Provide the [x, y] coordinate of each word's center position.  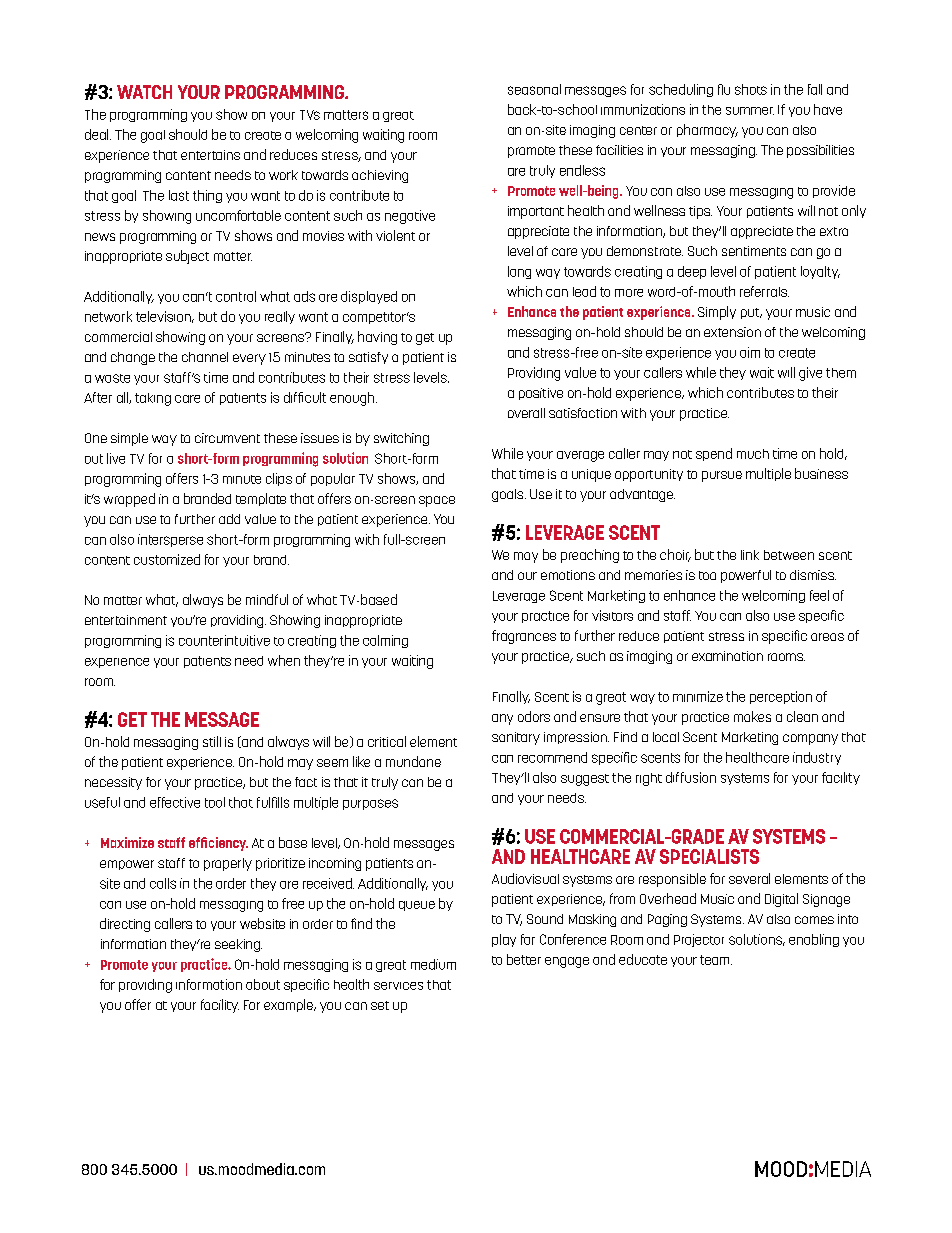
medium [433, 964]
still [212, 741]
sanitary [516, 738]
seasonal [534, 89]
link [750, 555]
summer [750, 111]
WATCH [144, 92]
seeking [238, 945]
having [377, 338]
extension [732, 332]
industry [817, 758]
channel [205, 357]
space [437, 501]
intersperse [170, 540]
